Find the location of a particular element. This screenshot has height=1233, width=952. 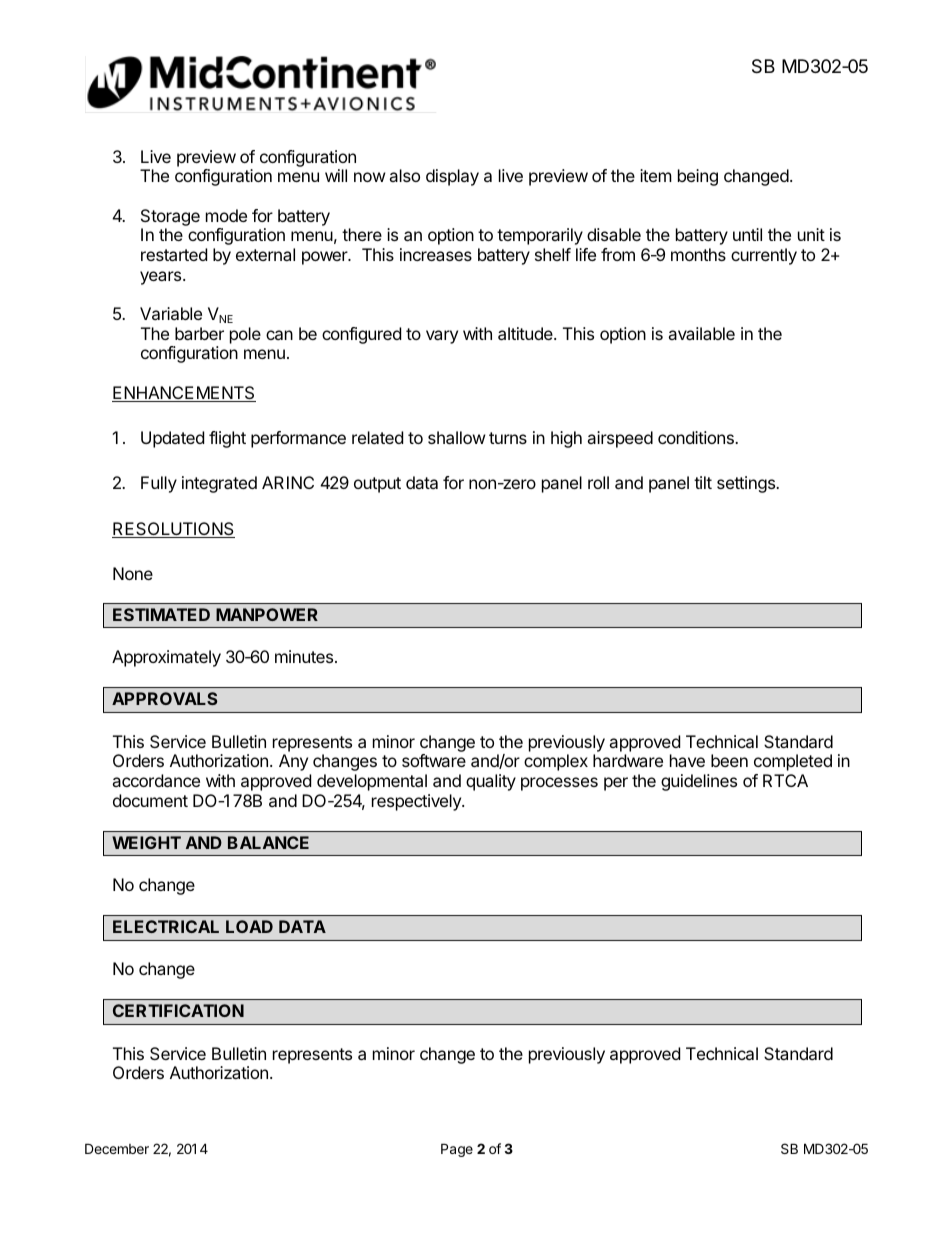

shallow is located at coordinates (457, 437).
